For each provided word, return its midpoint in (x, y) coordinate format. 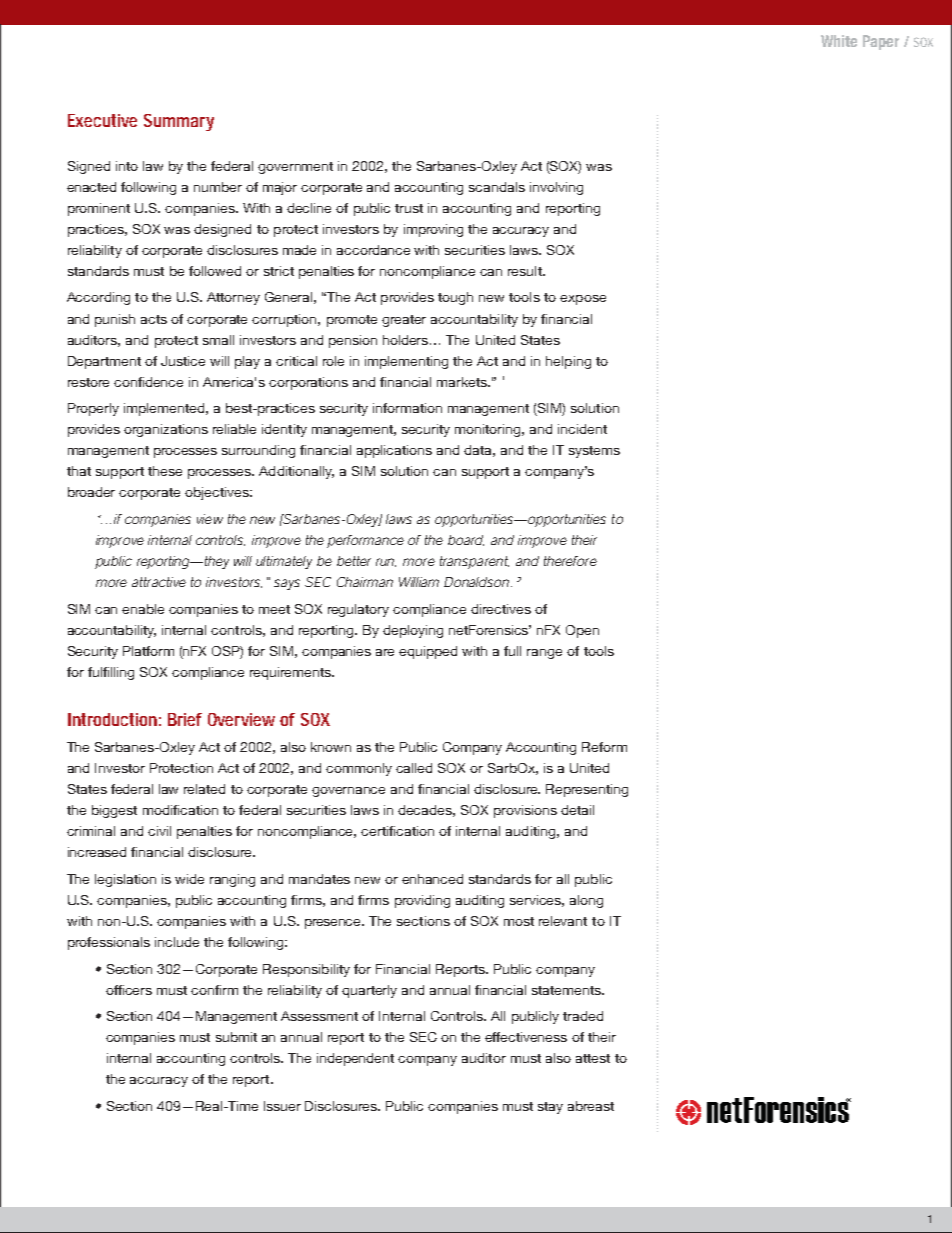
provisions (525, 811)
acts (154, 319)
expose (583, 300)
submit (236, 1037)
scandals (497, 187)
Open (582, 631)
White (839, 41)
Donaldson (476, 582)
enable (143, 609)
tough (455, 298)
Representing (587, 790)
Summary (179, 122)
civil (159, 831)
